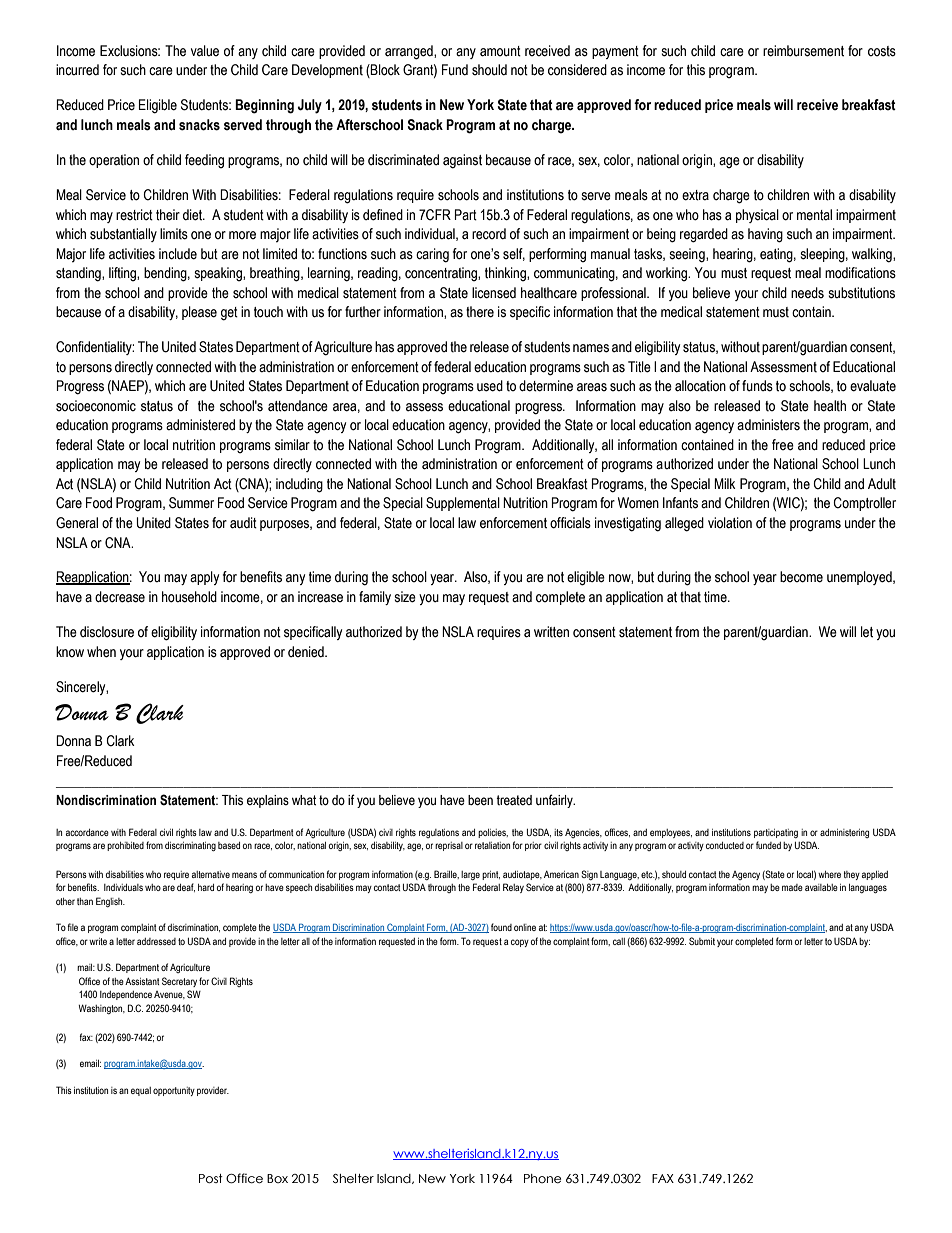  I want to click on Post, so click(211, 1179).
